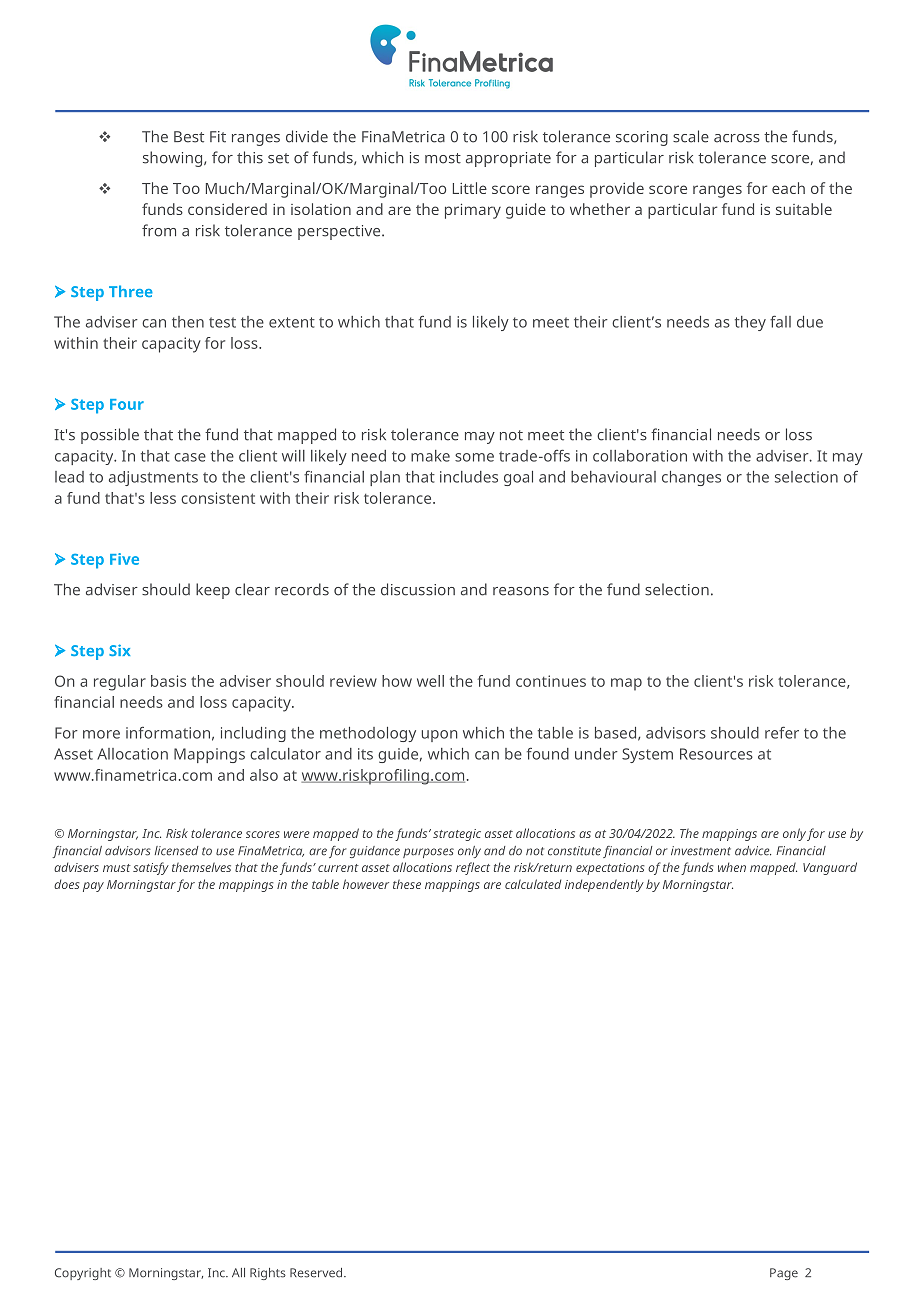 The width and height of the screenshot is (924, 1308). Describe the element at coordinates (83, 1274) in the screenshot. I see `Copyright` at that location.
